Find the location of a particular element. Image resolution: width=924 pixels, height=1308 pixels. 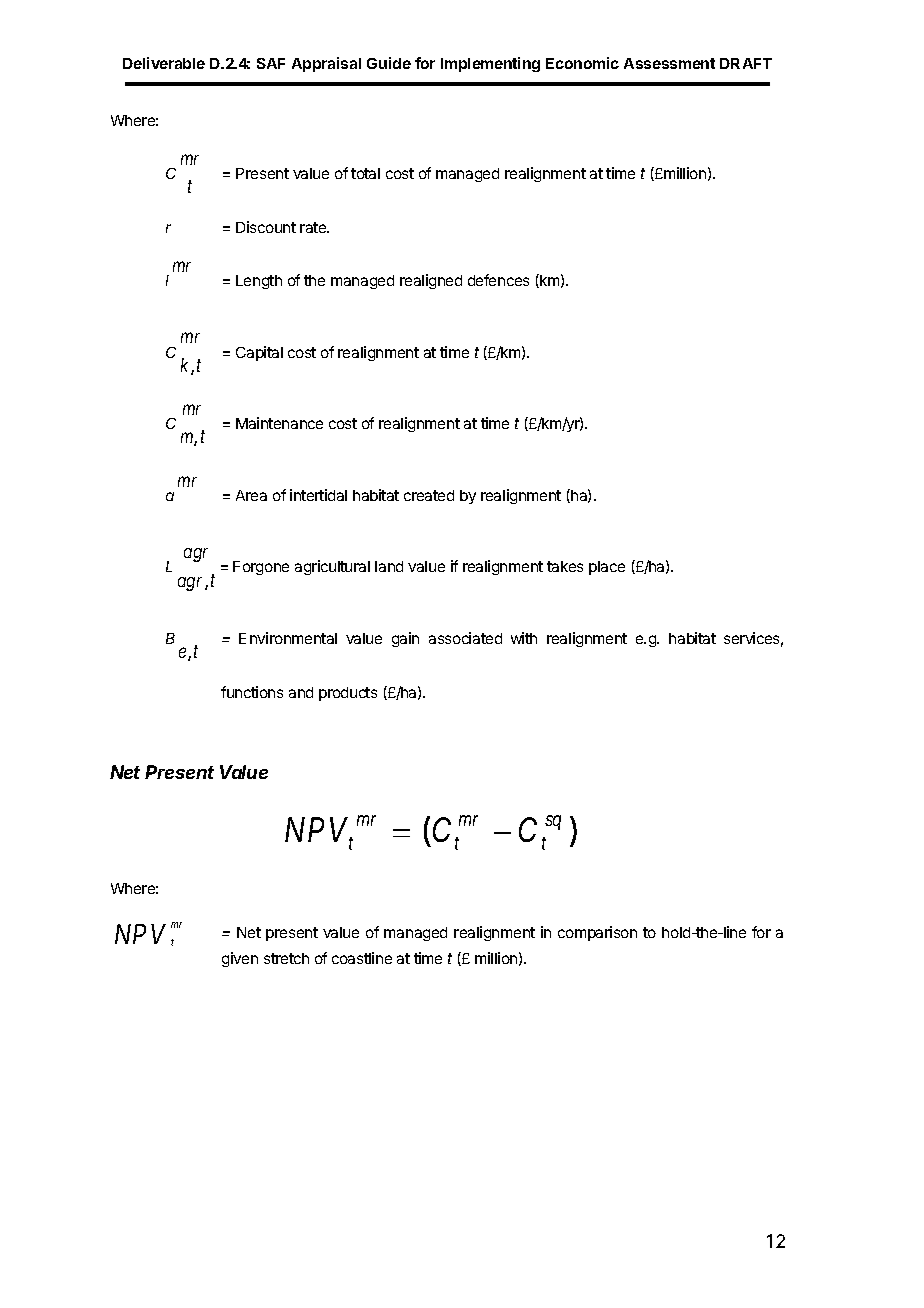

Implementing is located at coordinates (490, 64).
